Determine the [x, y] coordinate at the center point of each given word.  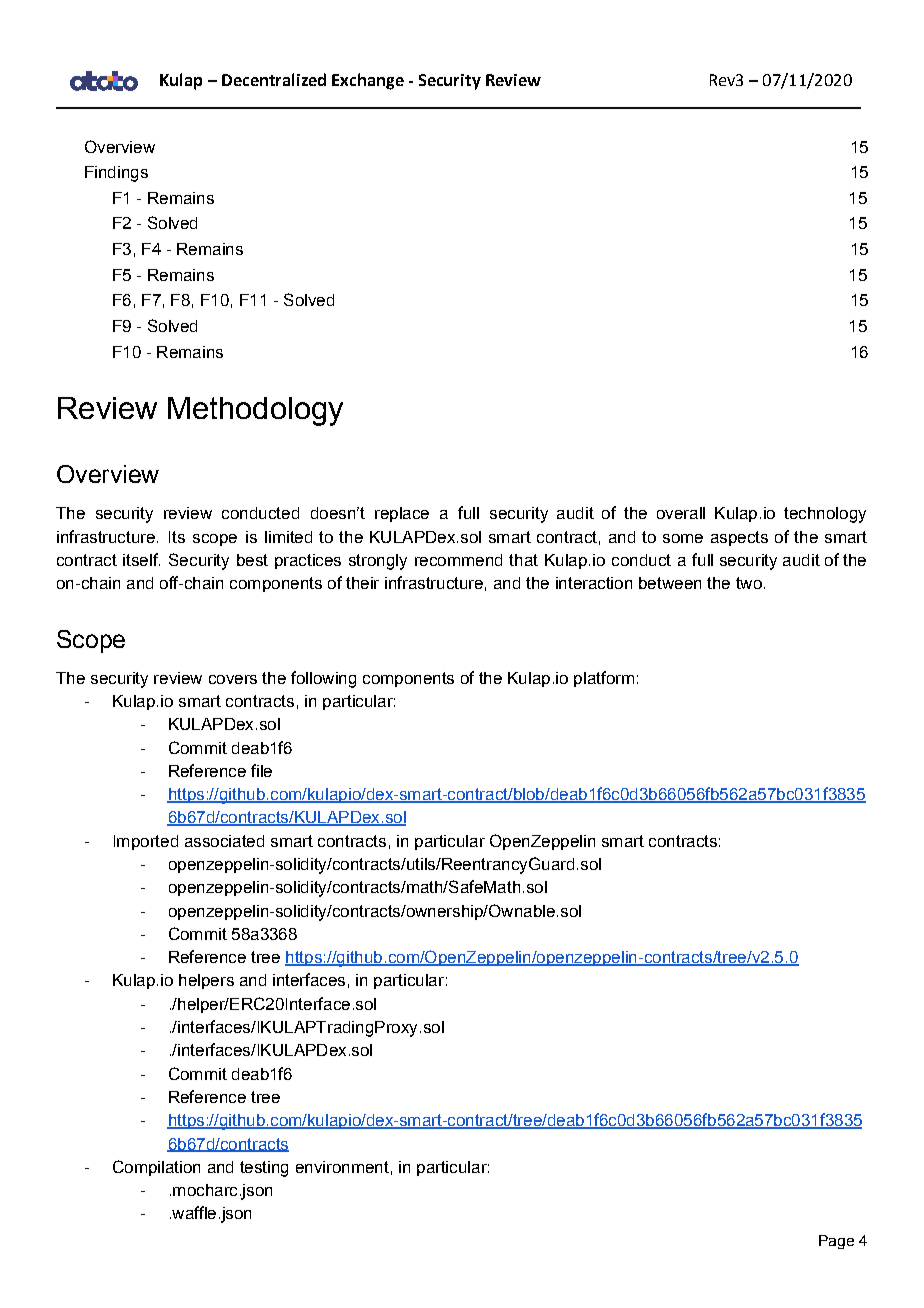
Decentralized [274, 79]
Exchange [368, 81]
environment [342, 1167]
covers [233, 679]
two [749, 583]
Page [836, 1242]
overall [681, 513]
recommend [458, 560]
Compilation [156, 1168]
